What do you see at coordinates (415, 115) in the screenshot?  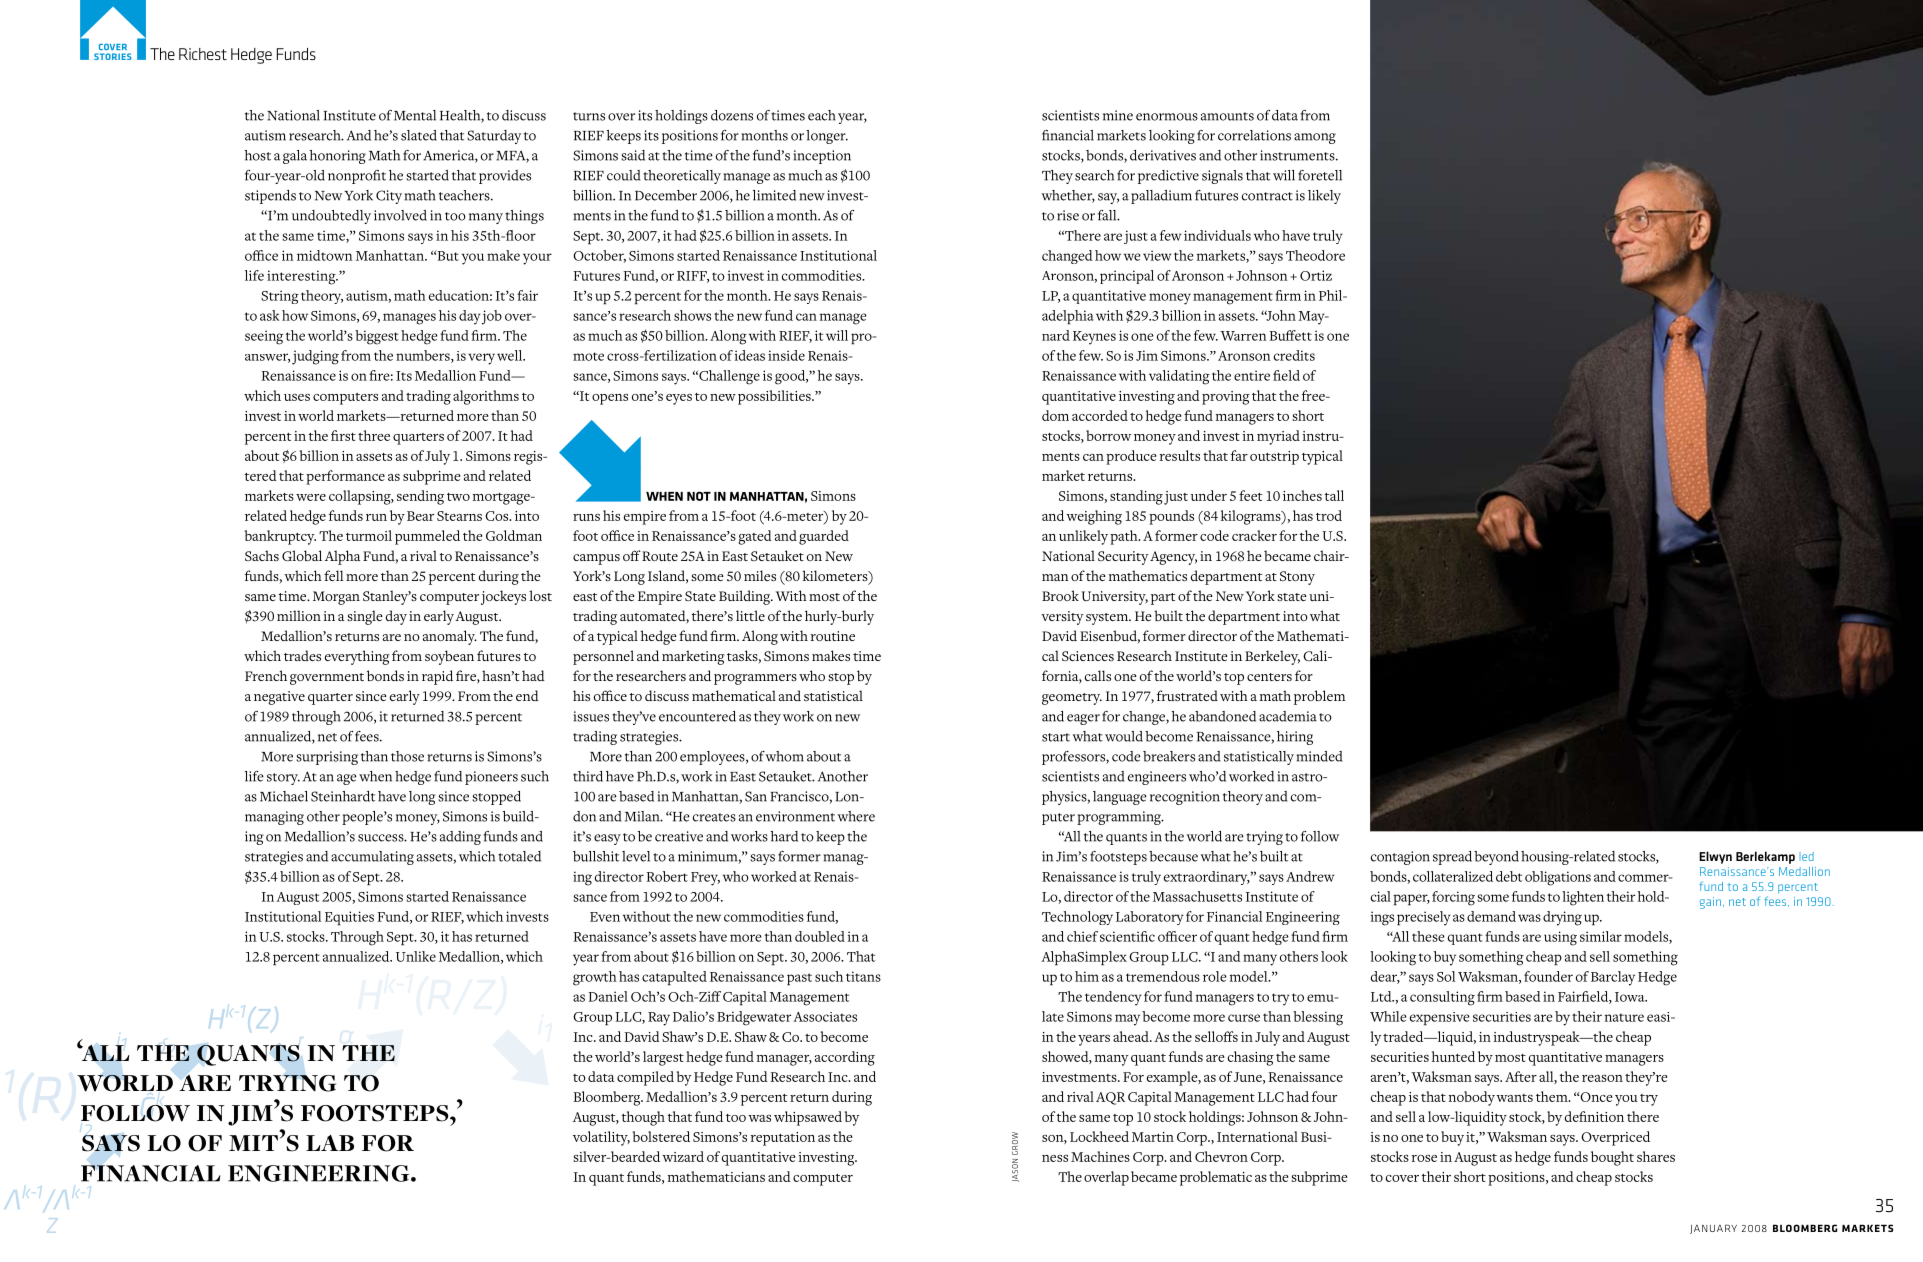 I see `Mental` at bounding box center [415, 115].
